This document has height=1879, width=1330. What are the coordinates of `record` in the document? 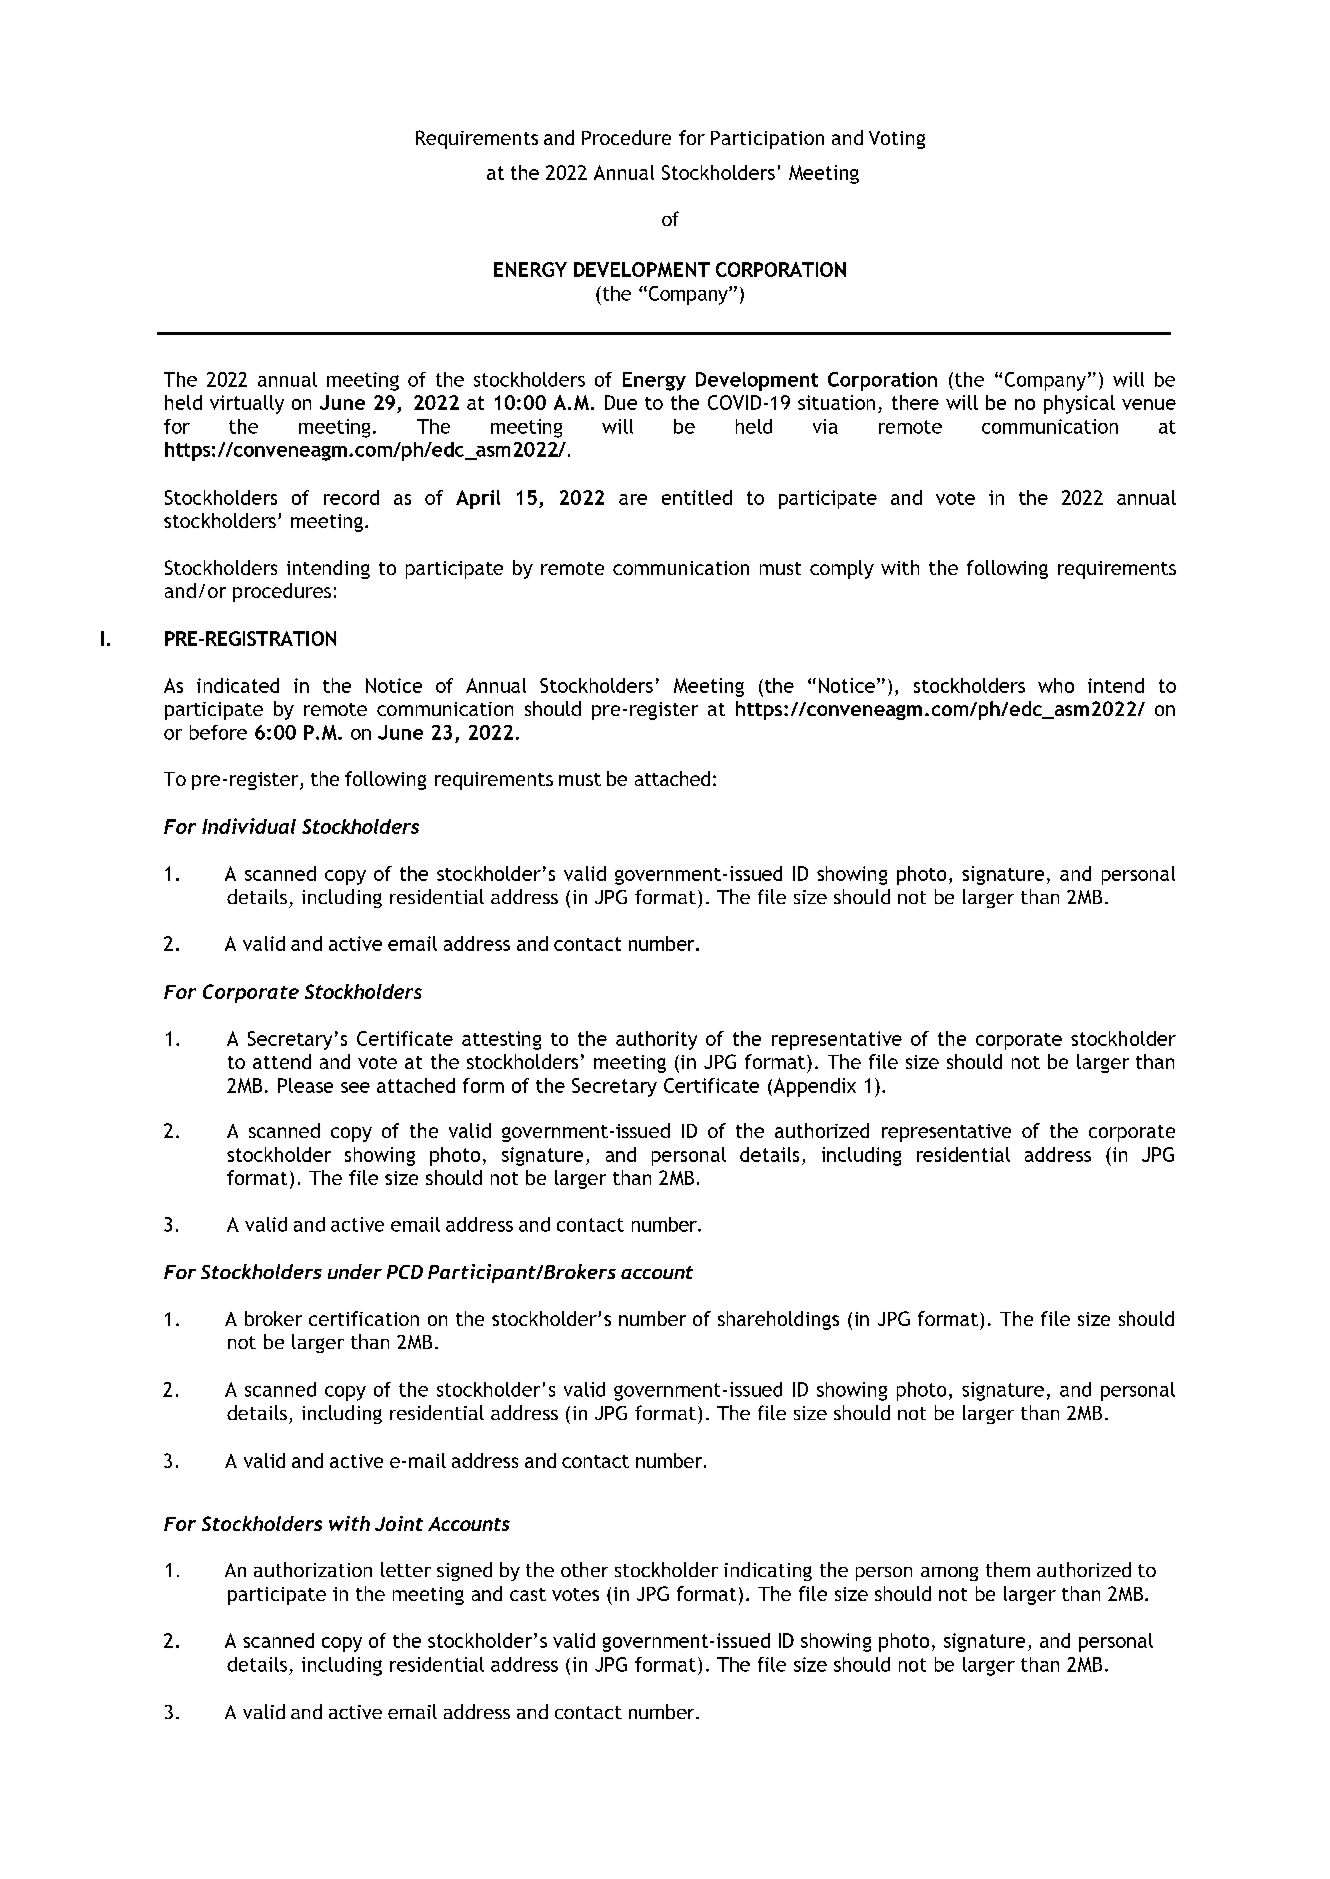 It's located at (351, 497).
